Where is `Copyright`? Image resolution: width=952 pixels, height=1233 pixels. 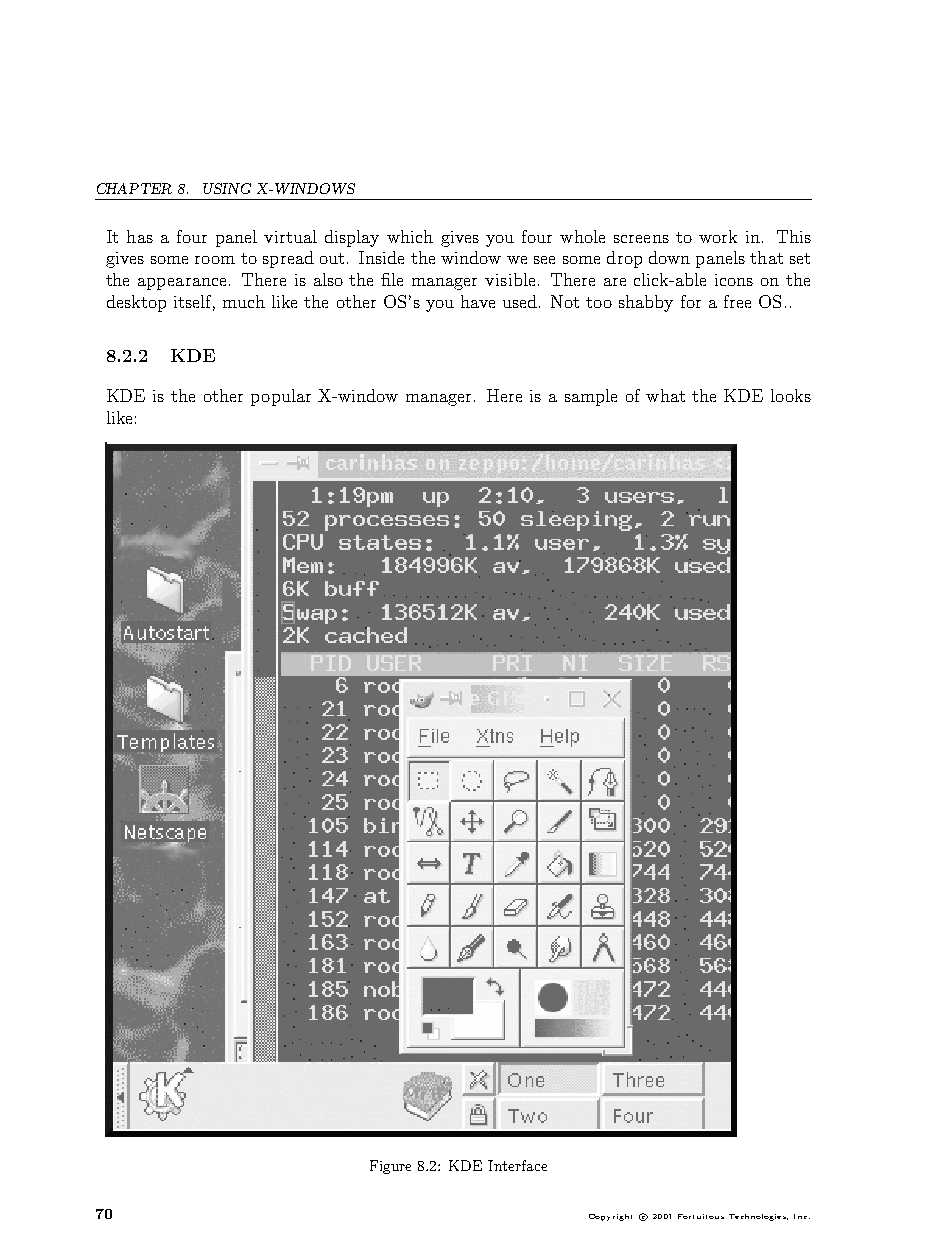
Copyright is located at coordinates (610, 1217).
